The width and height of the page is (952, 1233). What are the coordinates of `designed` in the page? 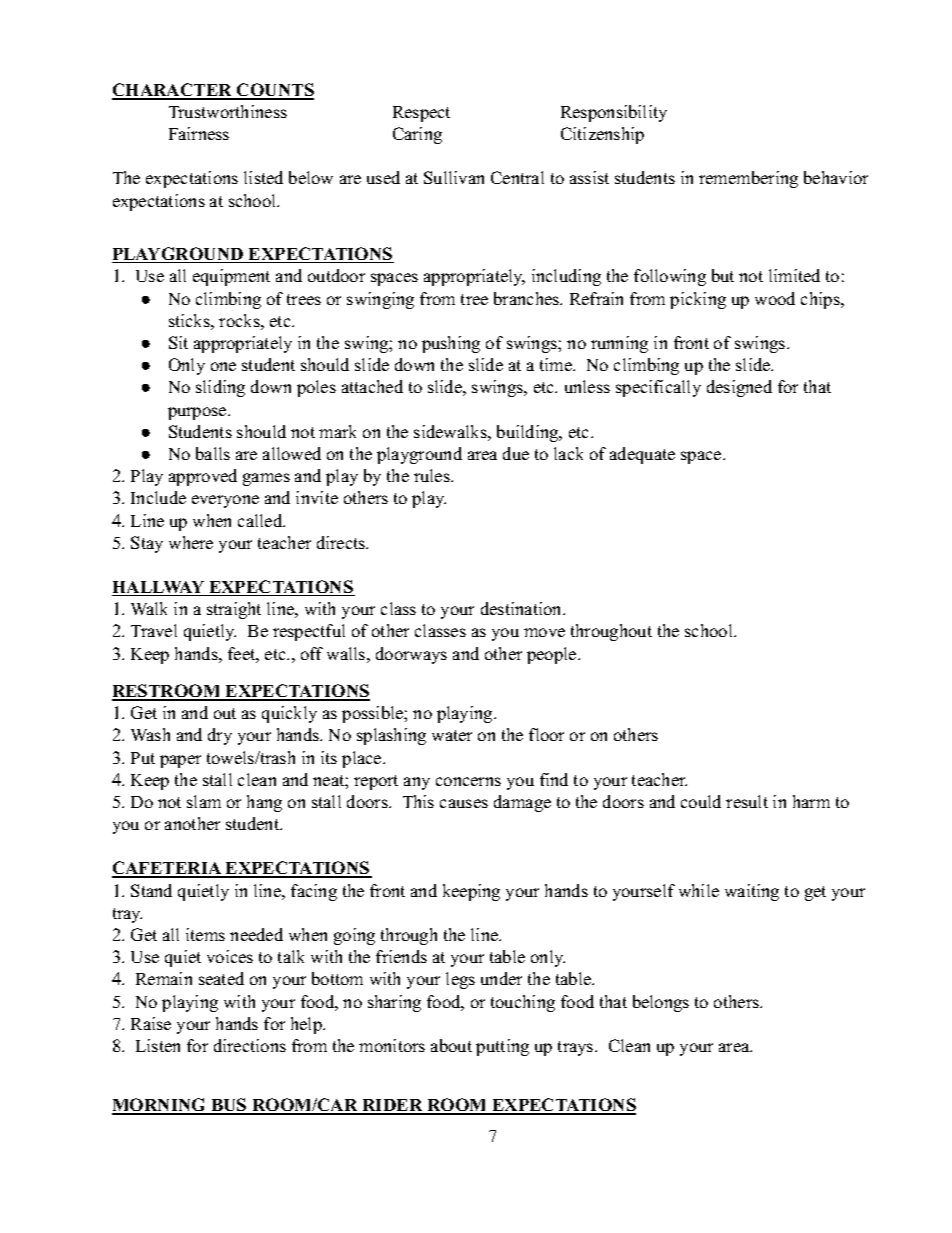 It's located at (739, 388).
